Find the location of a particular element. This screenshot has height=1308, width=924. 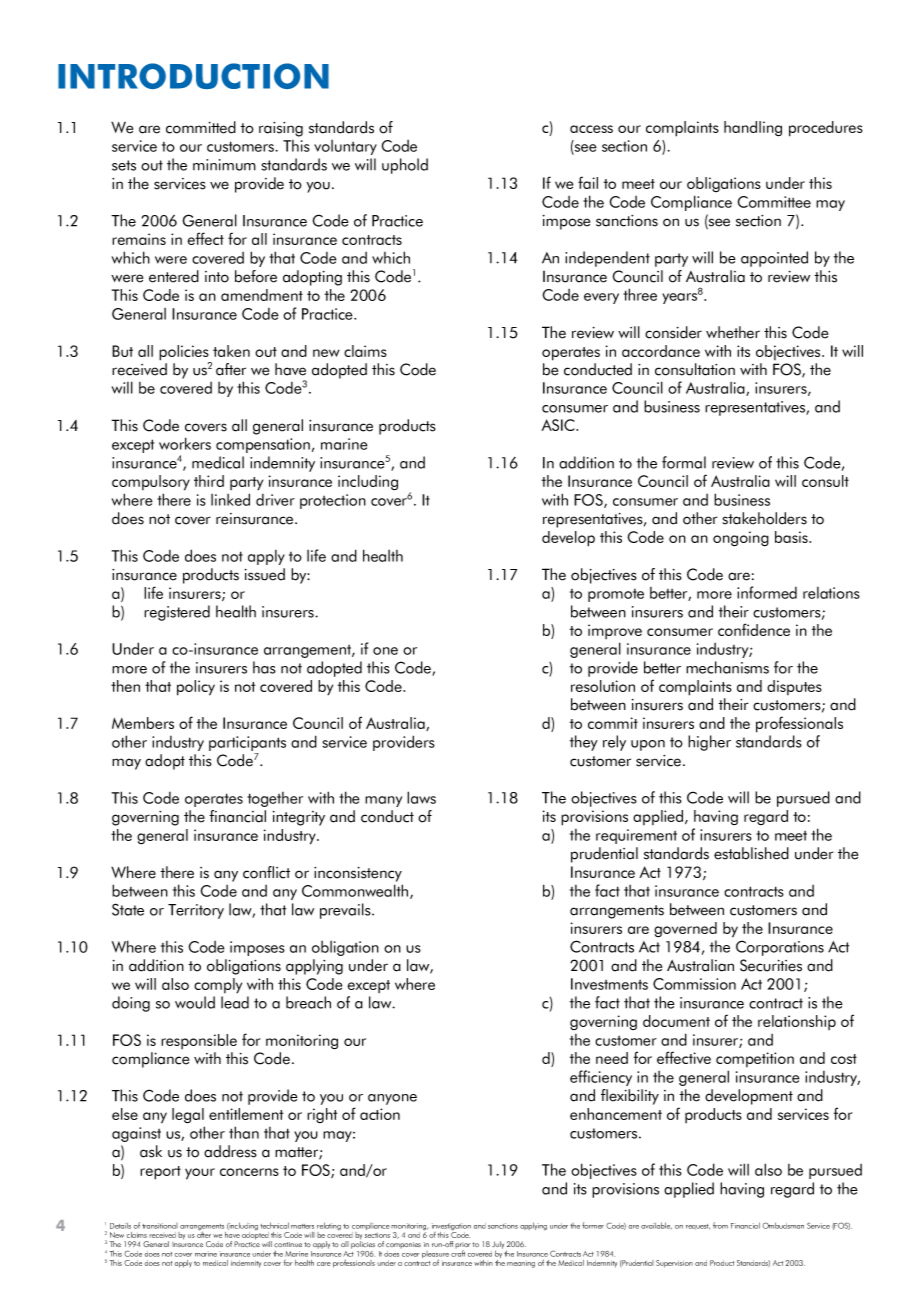

uphold is located at coordinates (405, 166).
